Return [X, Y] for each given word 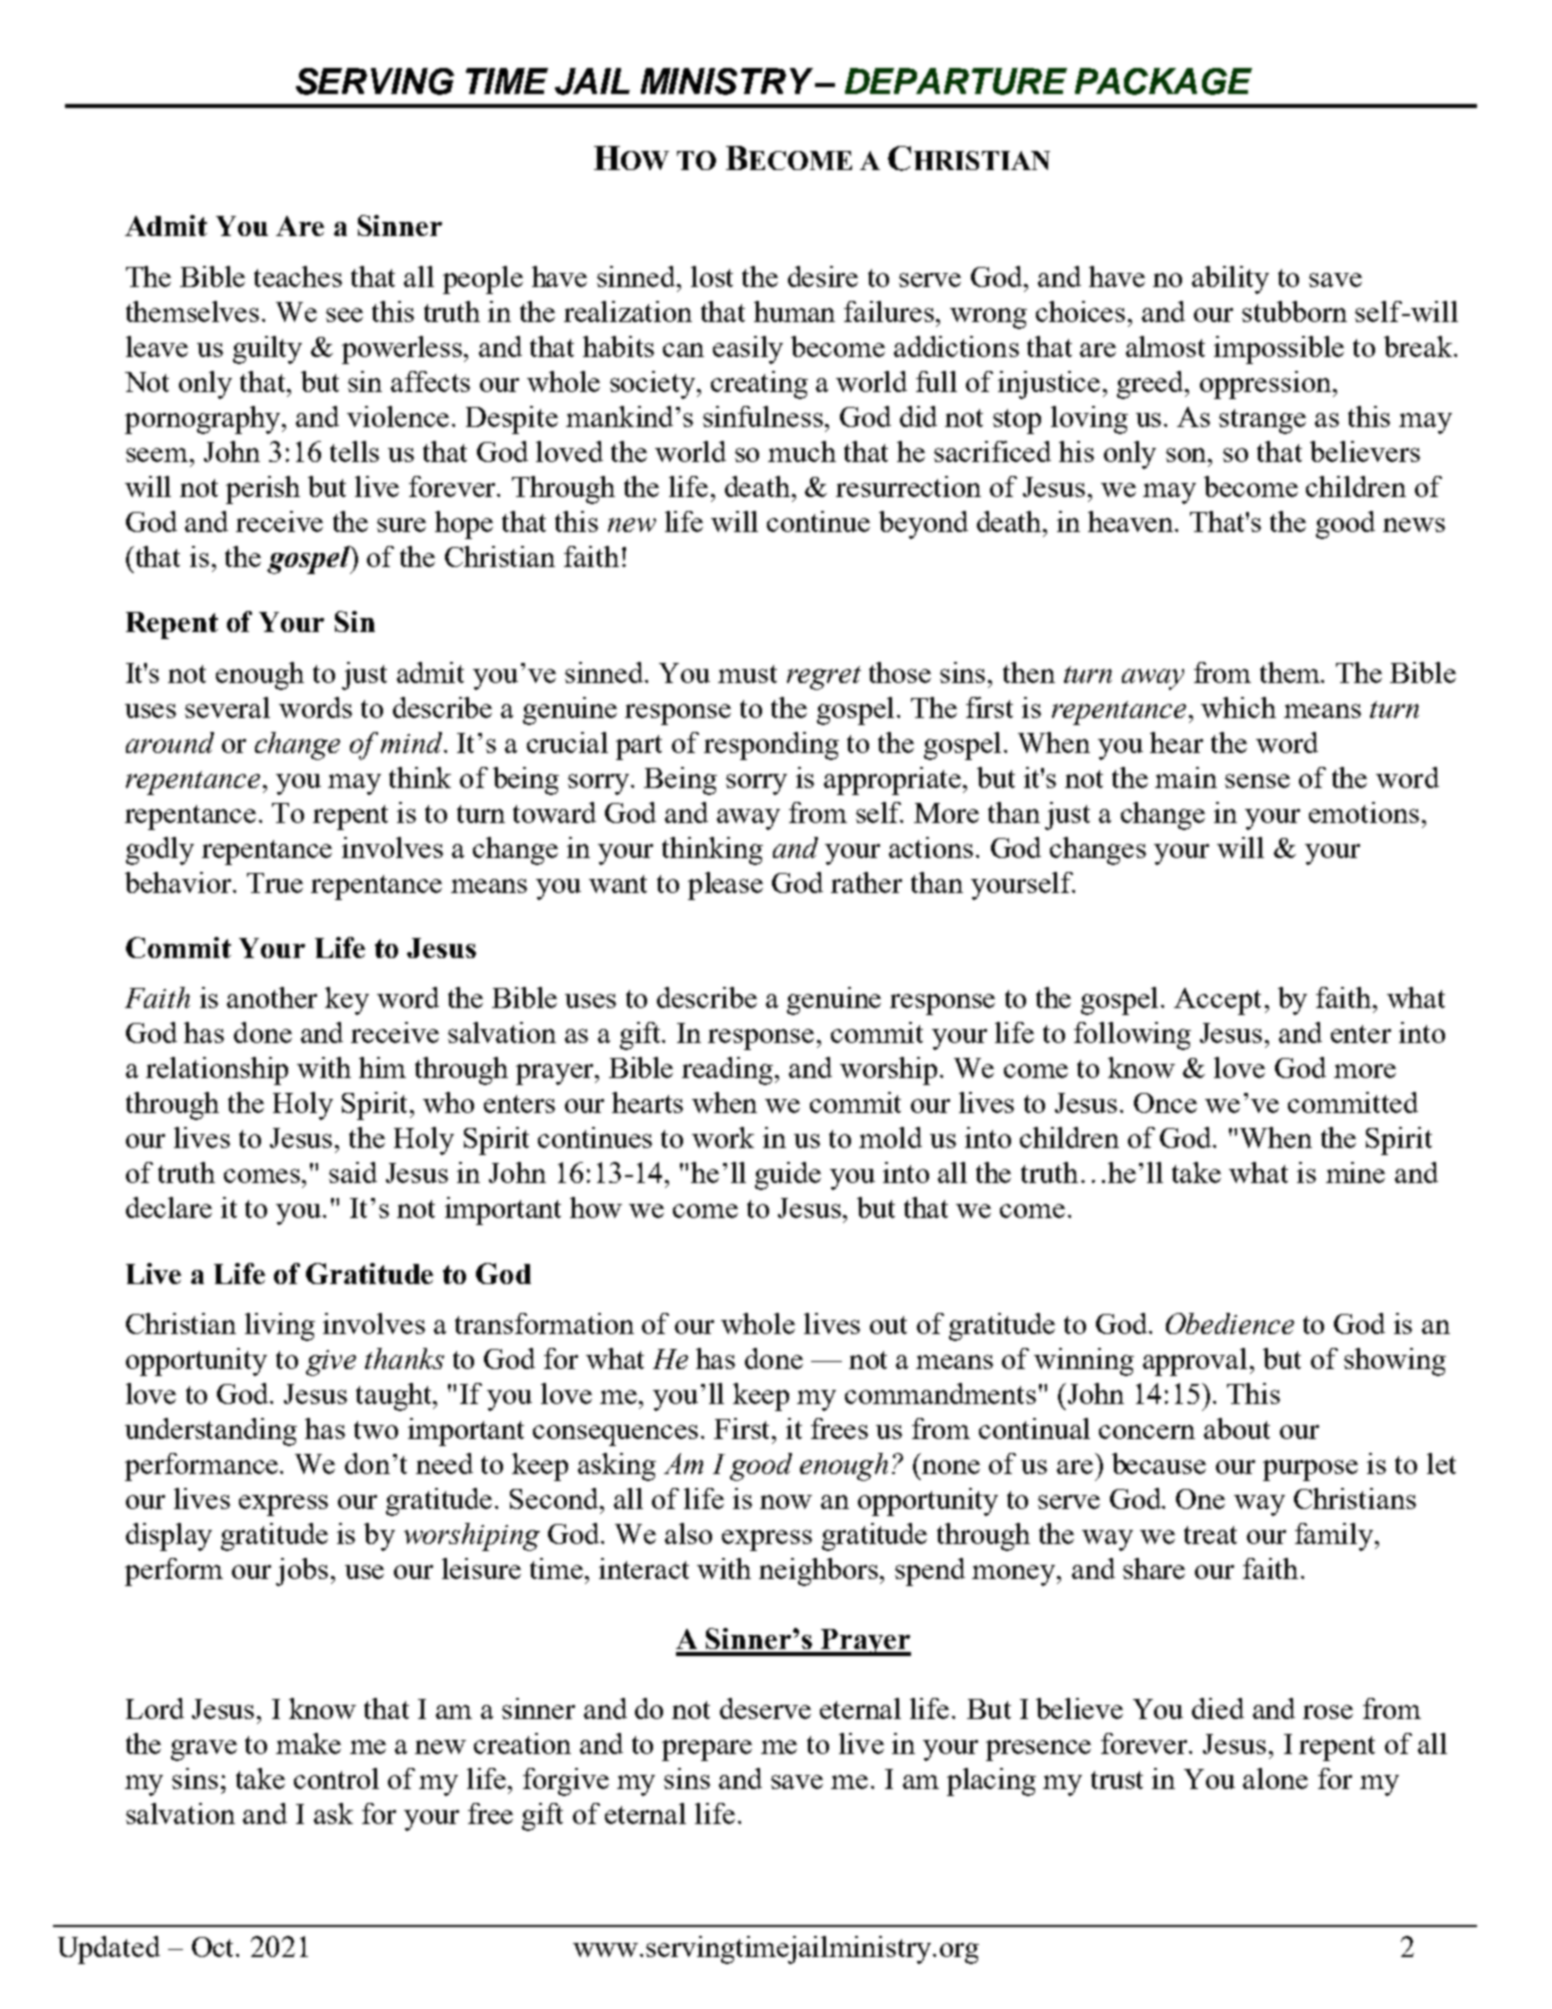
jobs [304, 1572]
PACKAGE [1163, 81]
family [1335, 1537]
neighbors [820, 1572]
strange [1262, 421]
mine [1355, 1172]
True [275, 883]
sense [1257, 781]
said [353, 1172]
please [725, 886]
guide [788, 1176]
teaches [298, 276]
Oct [214, 1947]
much [802, 451]
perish [263, 490]
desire [823, 276]
